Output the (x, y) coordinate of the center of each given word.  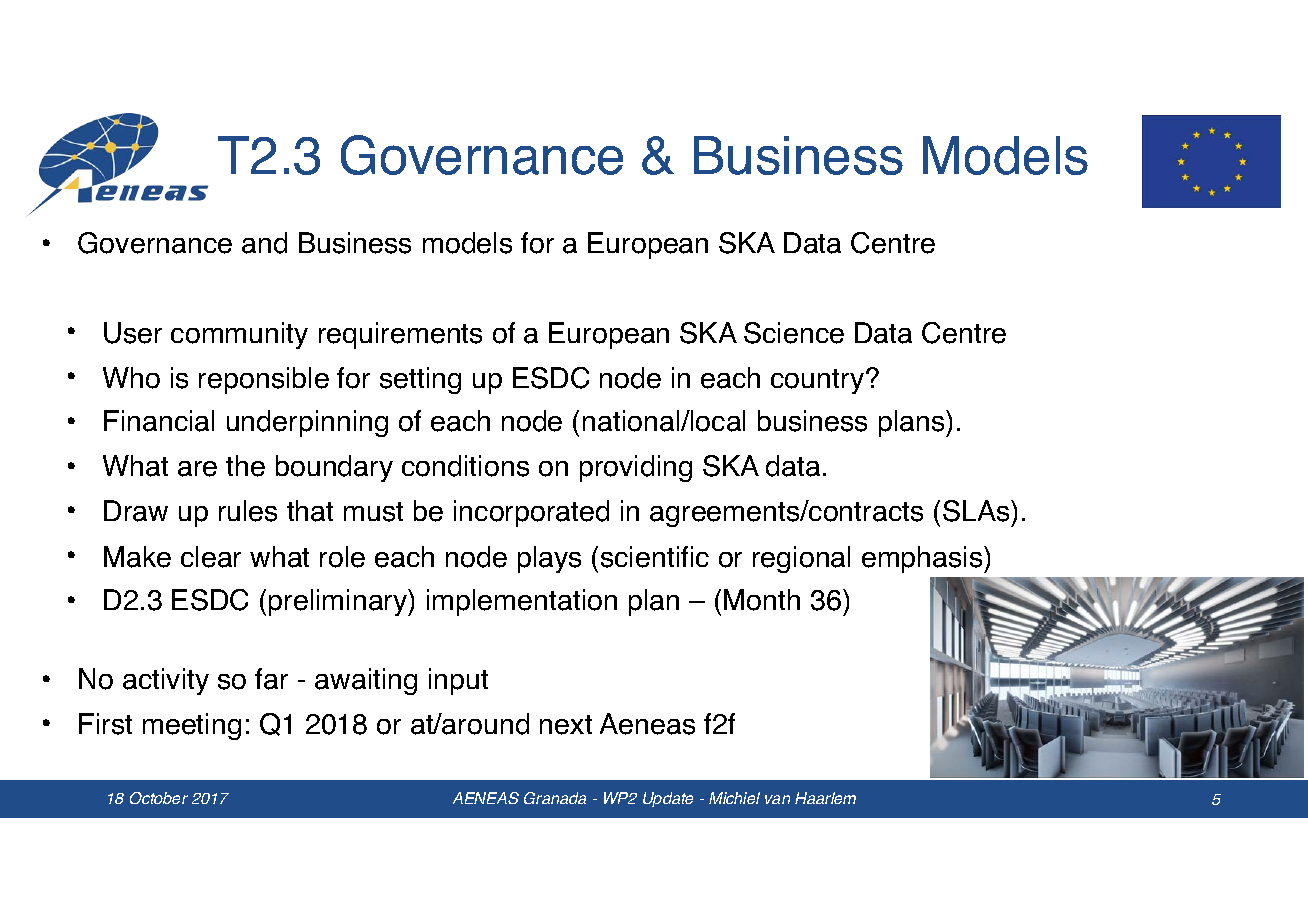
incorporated (531, 513)
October (159, 798)
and (264, 243)
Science (794, 333)
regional (801, 559)
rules (248, 511)
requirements (400, 335)
